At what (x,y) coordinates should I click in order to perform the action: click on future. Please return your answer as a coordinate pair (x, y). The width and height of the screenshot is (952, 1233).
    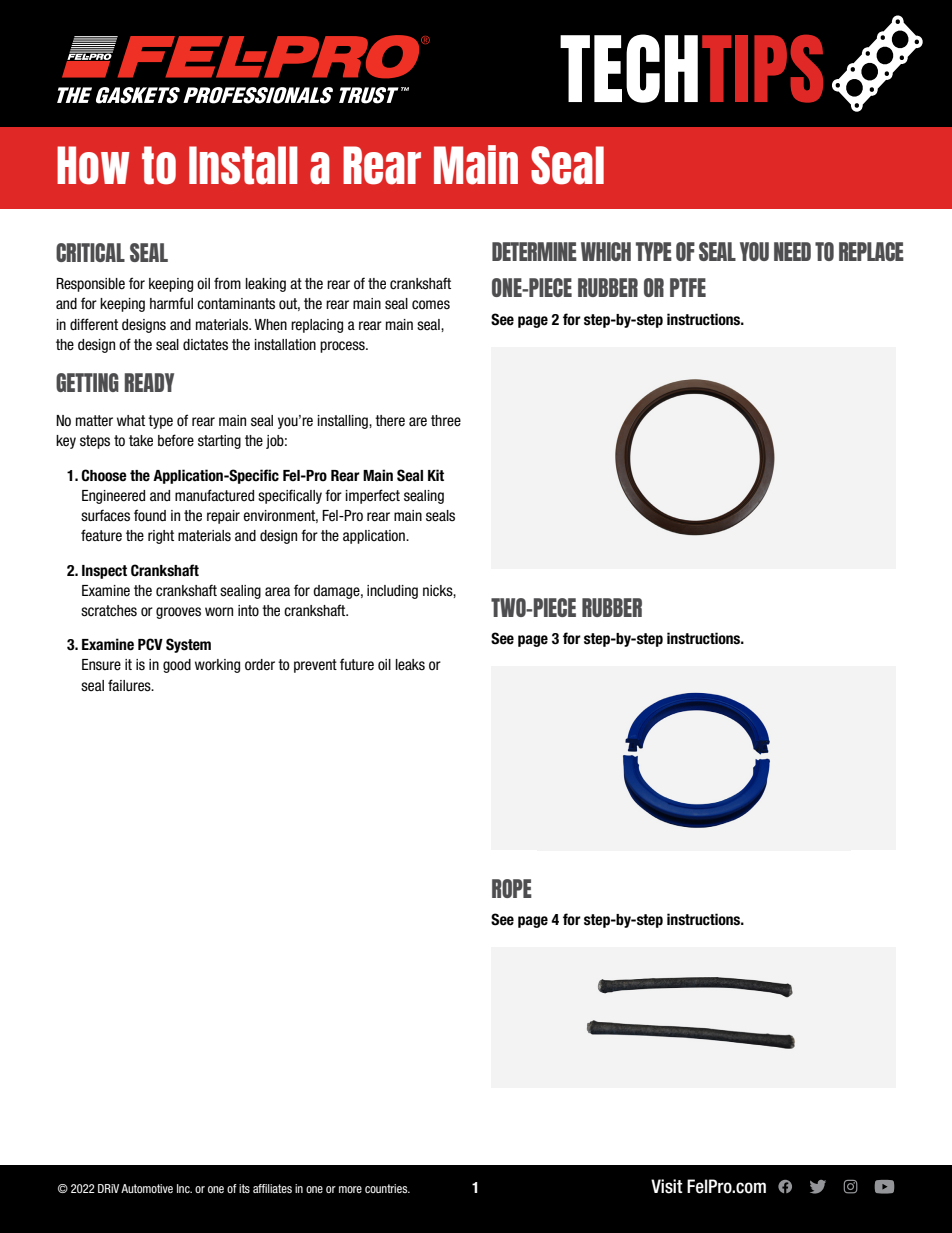
    Looking at the image, I should click on (357, 664).
